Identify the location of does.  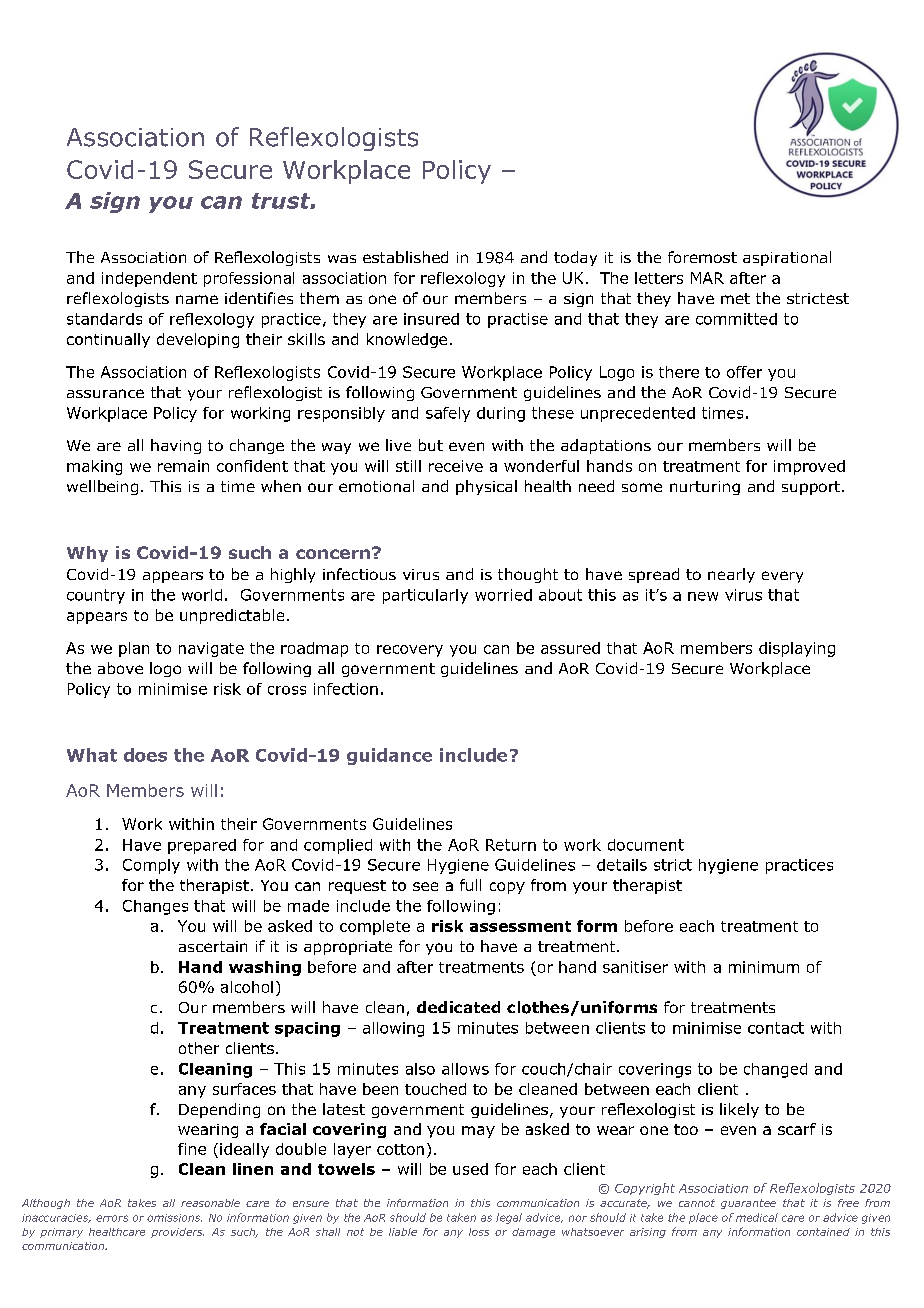
(145, 755).
